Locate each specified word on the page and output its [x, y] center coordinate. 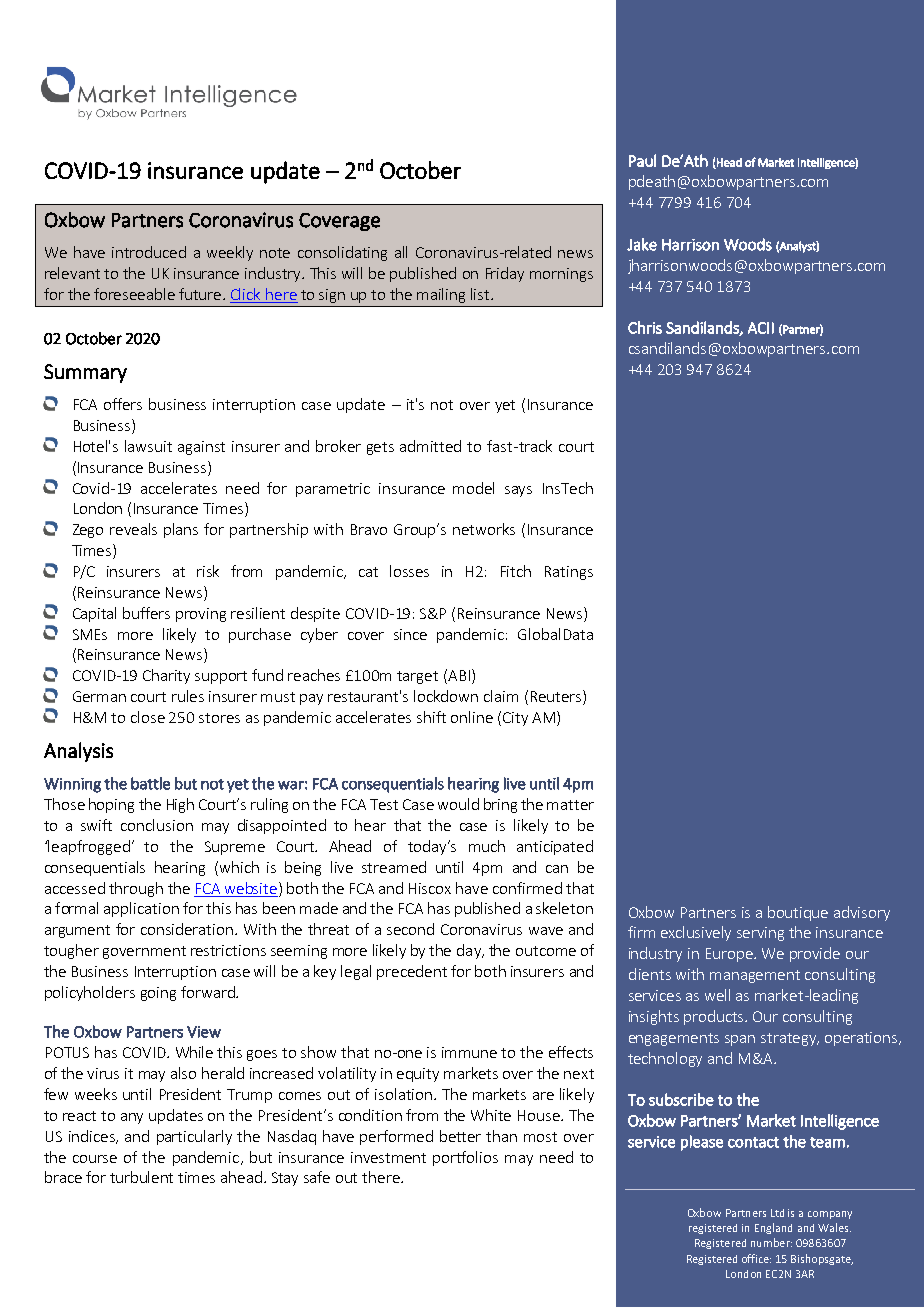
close [148, 717]
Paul [642, 160]
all [401, 252]
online [472, 717]
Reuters [557, 697]
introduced [149, 252]
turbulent [141, 1177]
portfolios [465, 1158]
